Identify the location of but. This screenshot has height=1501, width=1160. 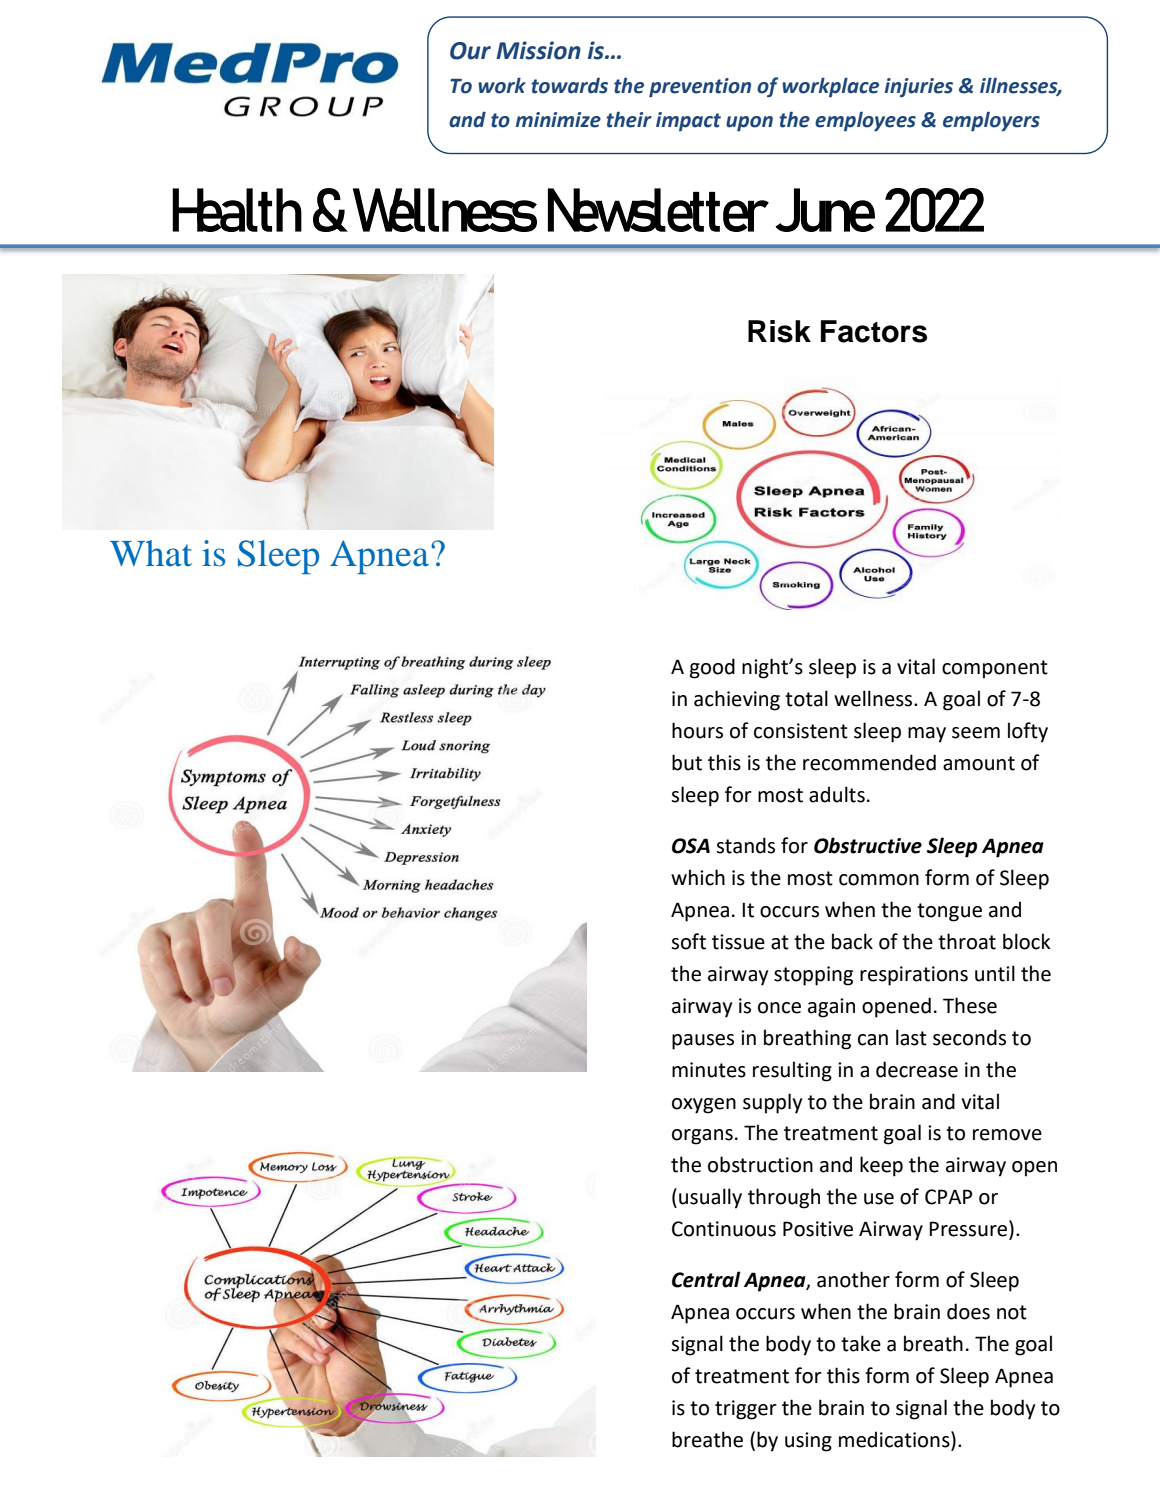
(687, 762).
